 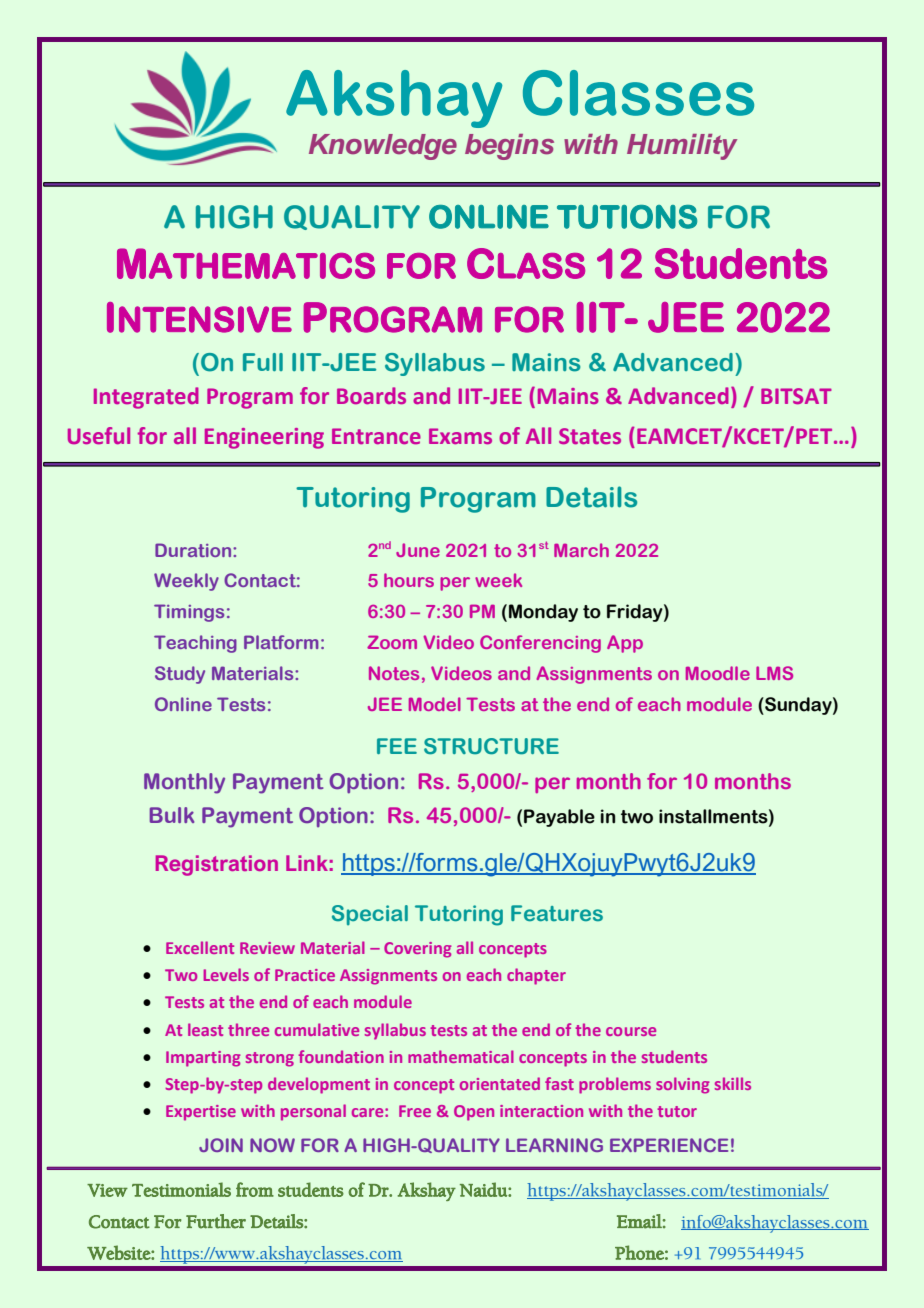 What do you see at coordinates (669, 1145) in the screenshot?
I see `EXPERIENCE` at bounding box center [669, 1145].
